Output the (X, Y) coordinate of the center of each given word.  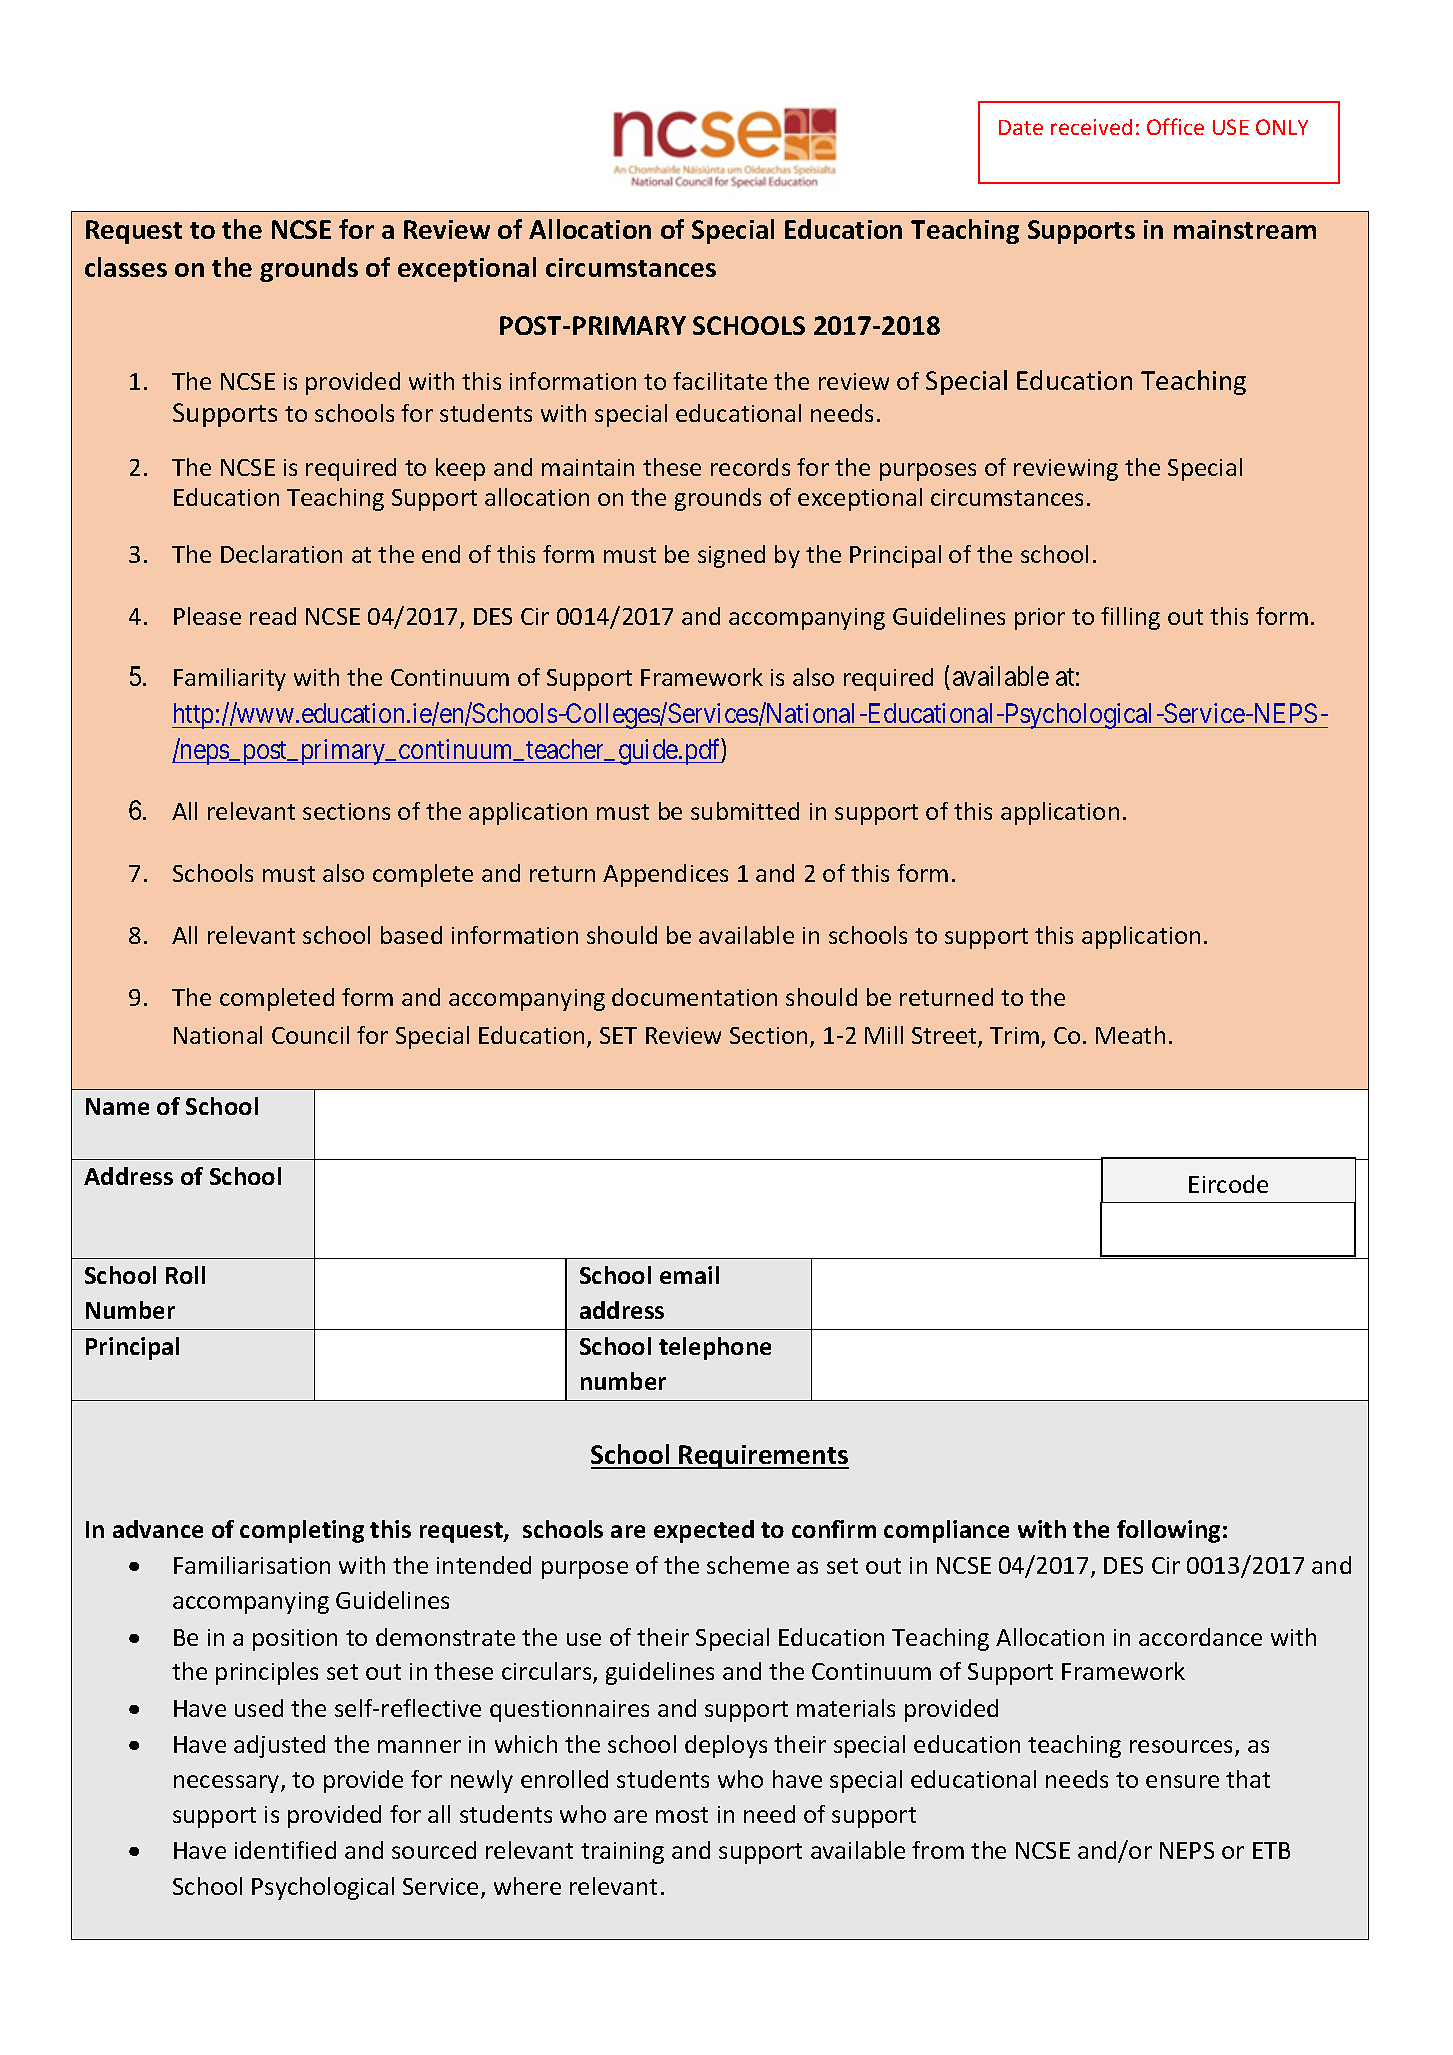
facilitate (720, 381)
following (1168, 1531)
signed (731, 556)
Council (310, 1035)
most (682, 1815)
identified (285, 1850)
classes (126, 267)
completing (302, 1531)
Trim (1014, 1035)
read (273, 616)
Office (1175, 126)
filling (1130, 618)
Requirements (763, 1457)
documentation (694, 997)
